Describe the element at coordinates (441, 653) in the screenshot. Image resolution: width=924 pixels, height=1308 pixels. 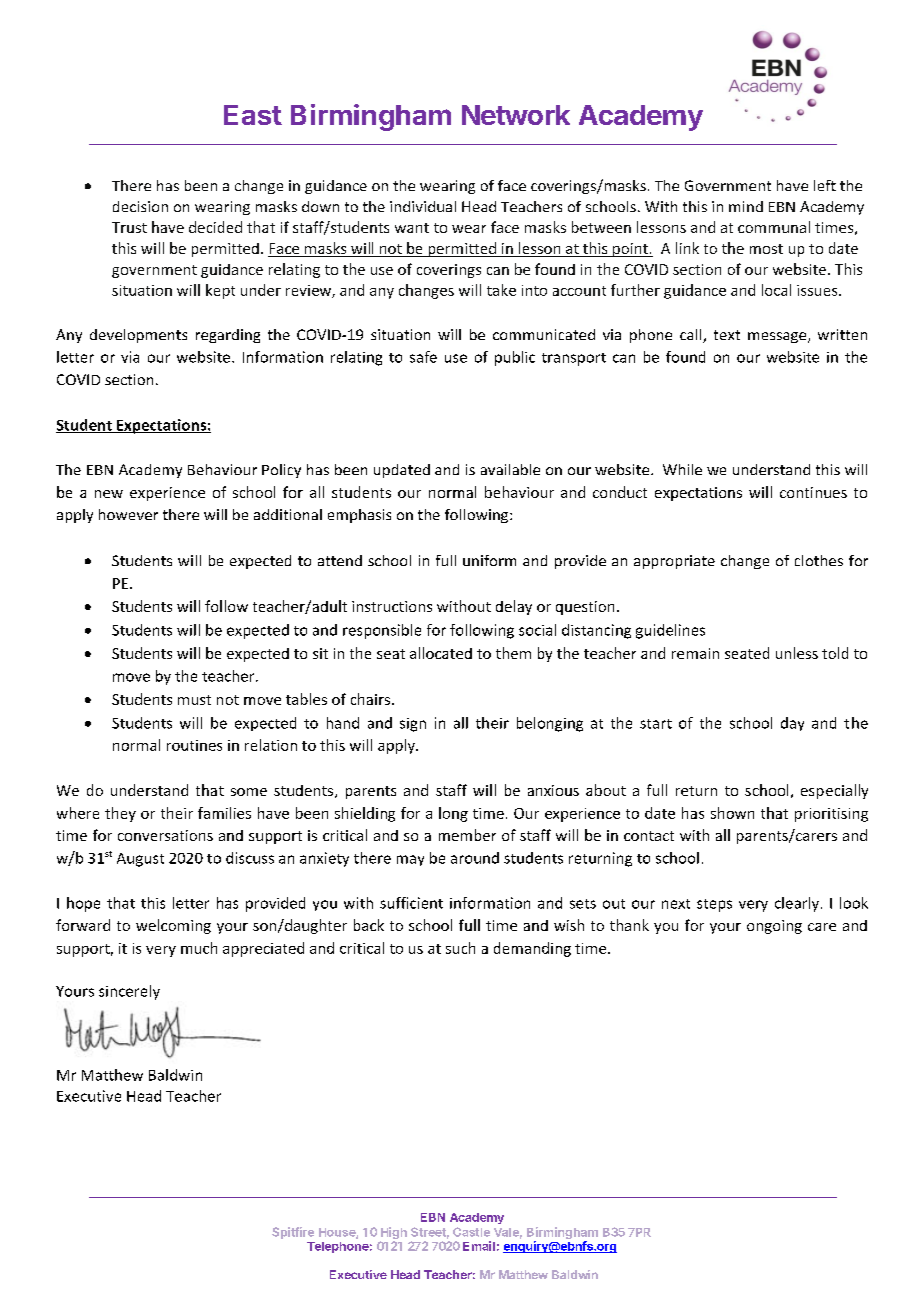
I see `allocated` at that location.
